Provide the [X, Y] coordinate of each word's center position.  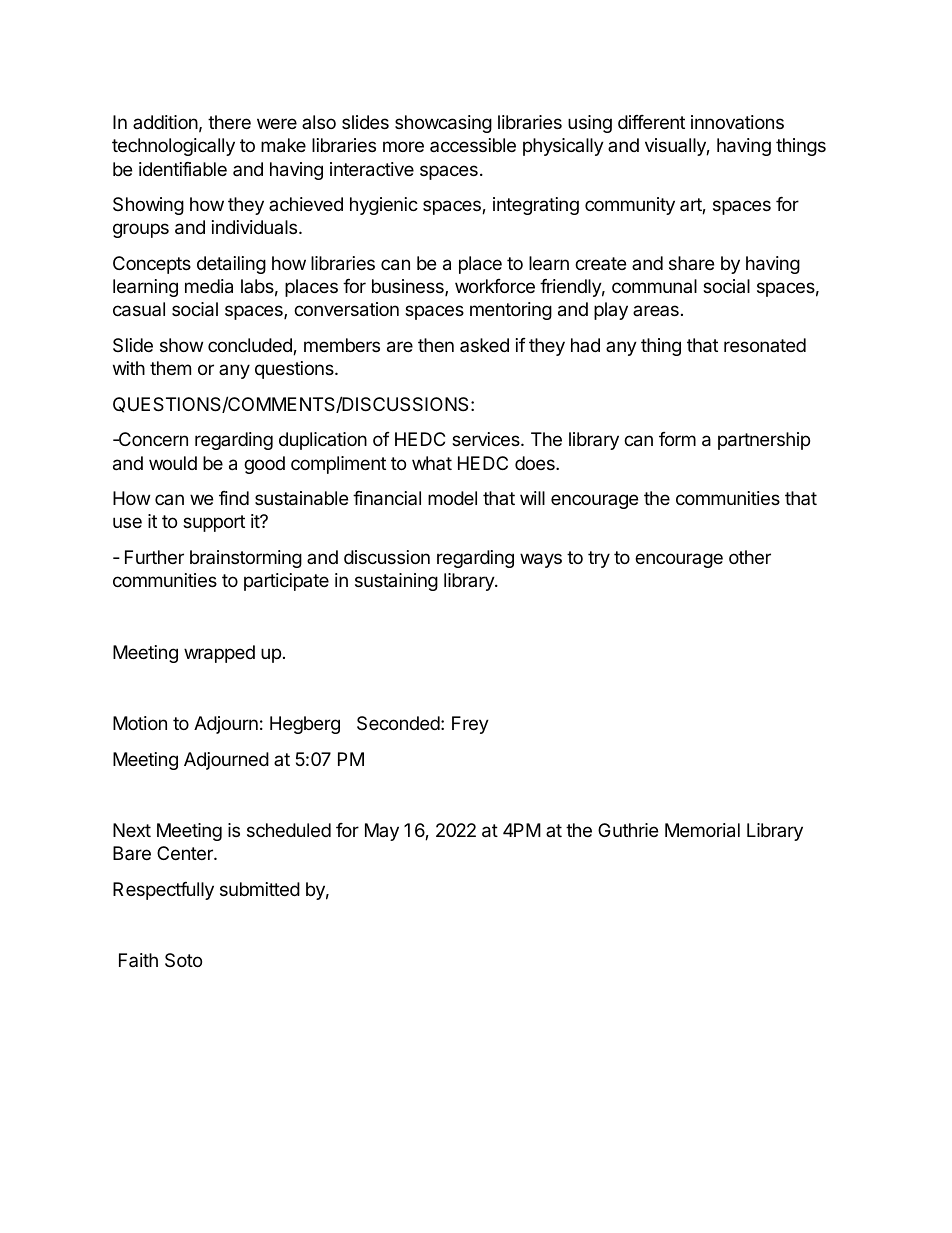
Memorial [702, 830]
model [452, 498]
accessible [473, 145]
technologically [173, 147]
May [382, 832]
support [214, 523]
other [750, 557]
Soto [183, 960]
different [651, 122]
